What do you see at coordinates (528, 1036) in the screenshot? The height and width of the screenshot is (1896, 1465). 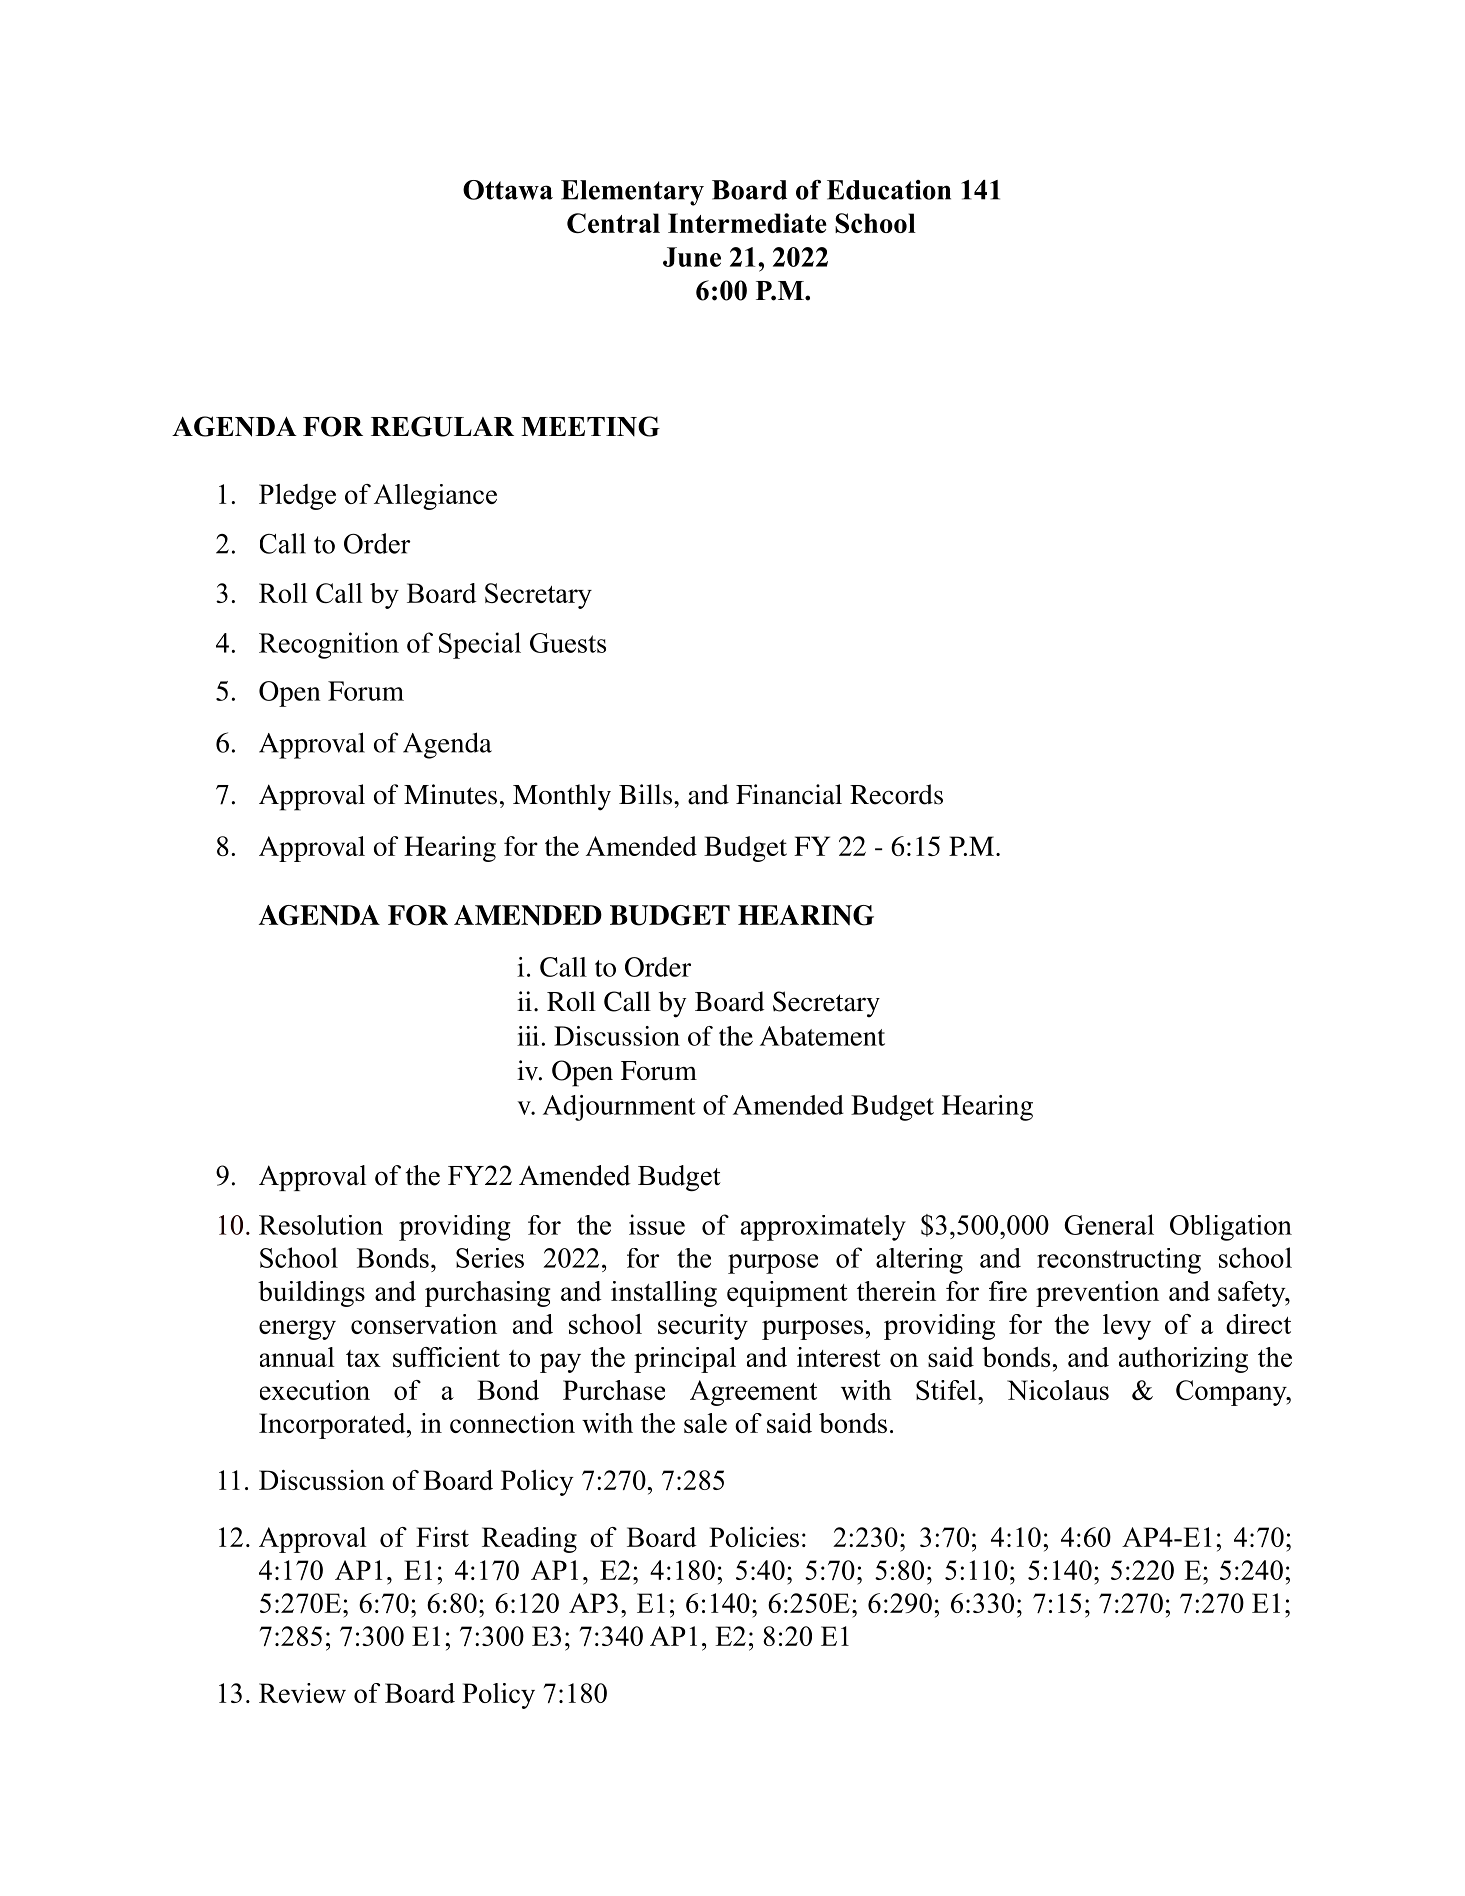 I see `iii` at bounding box center [528, 1036].
